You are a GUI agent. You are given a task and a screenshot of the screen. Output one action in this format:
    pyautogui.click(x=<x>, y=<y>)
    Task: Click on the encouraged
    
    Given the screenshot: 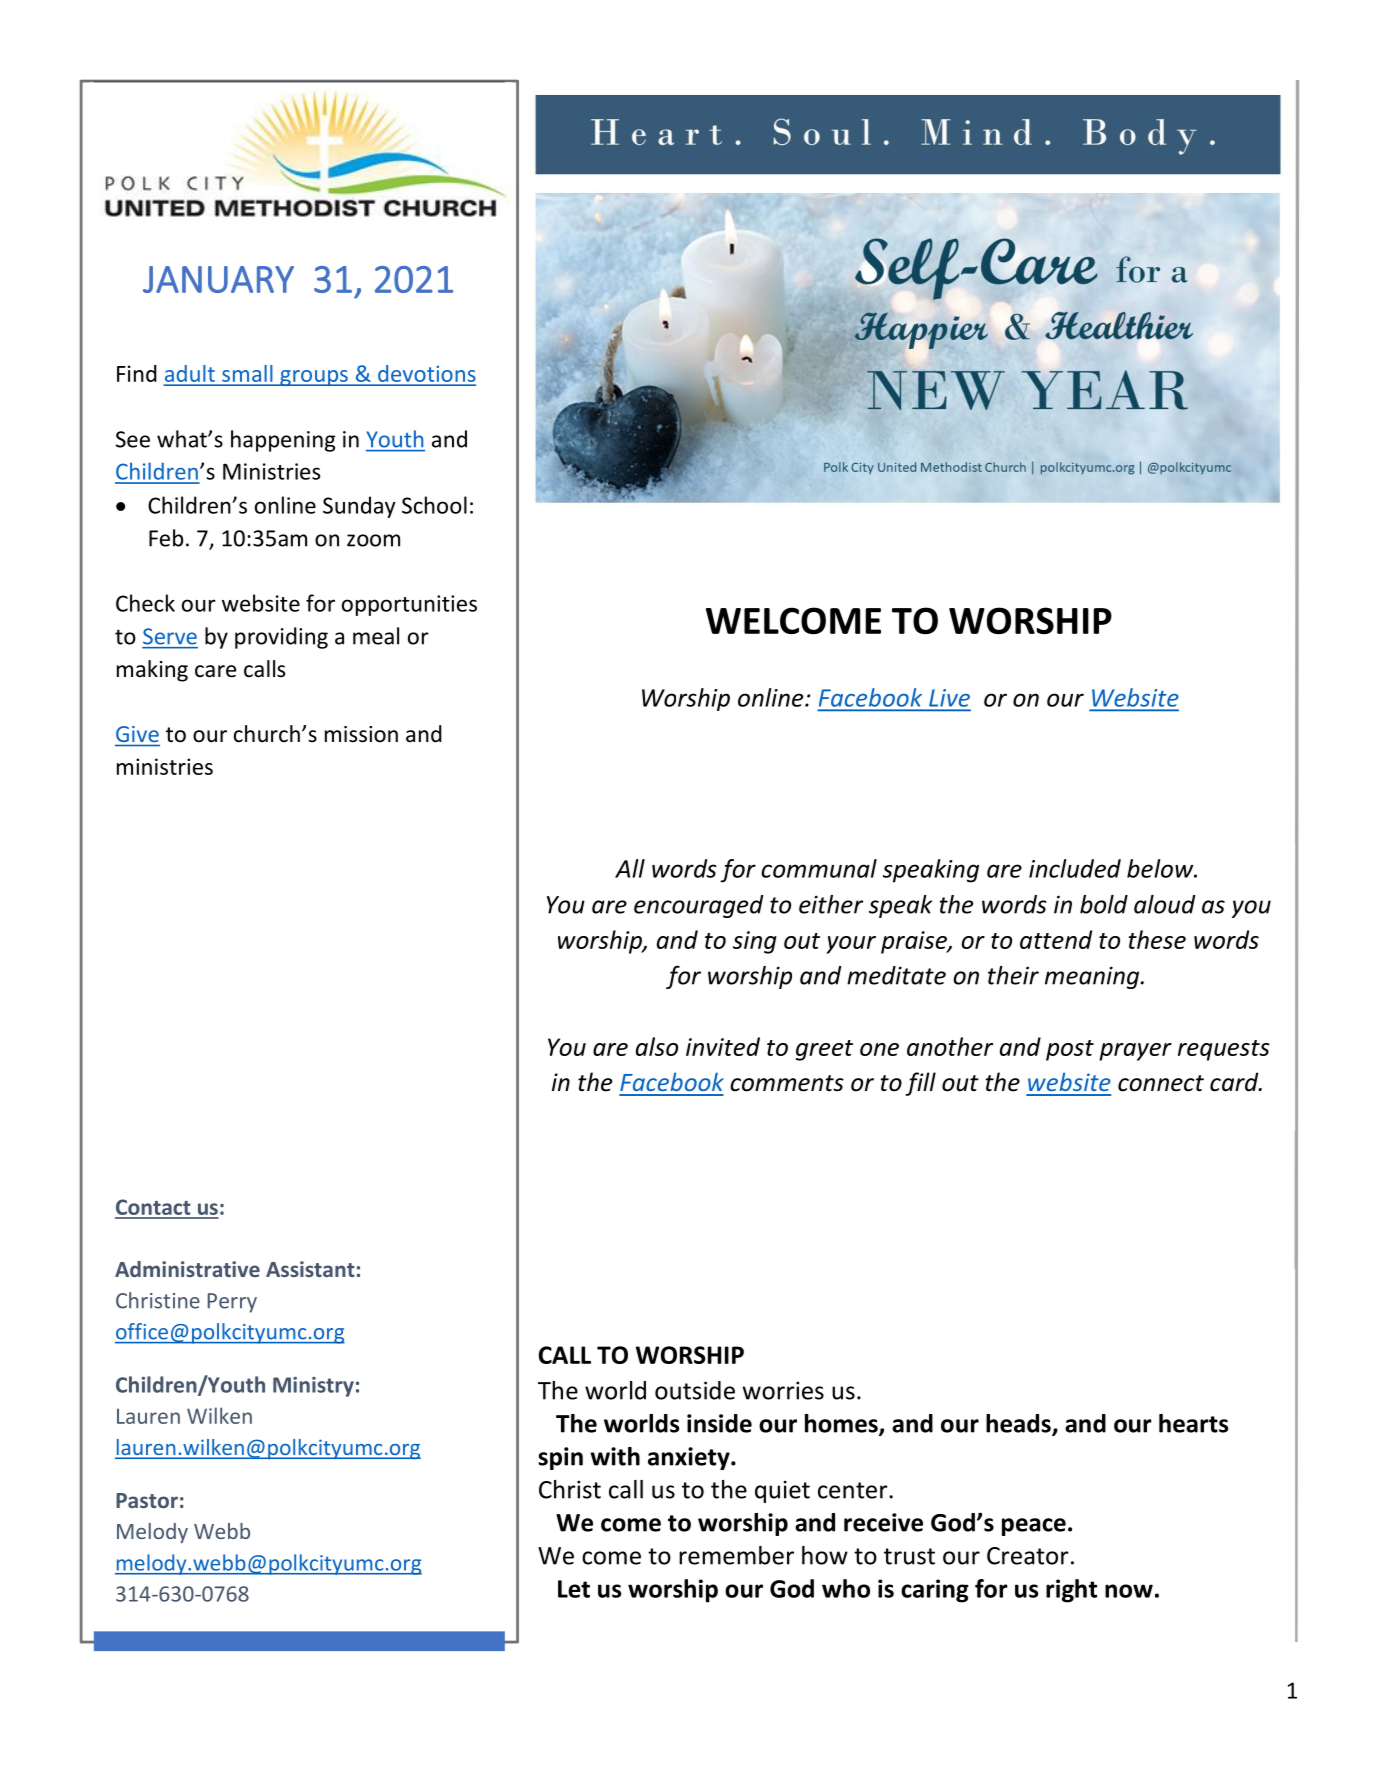 What is the action you would take?
    pyautogui.click(x=698, y=906)
